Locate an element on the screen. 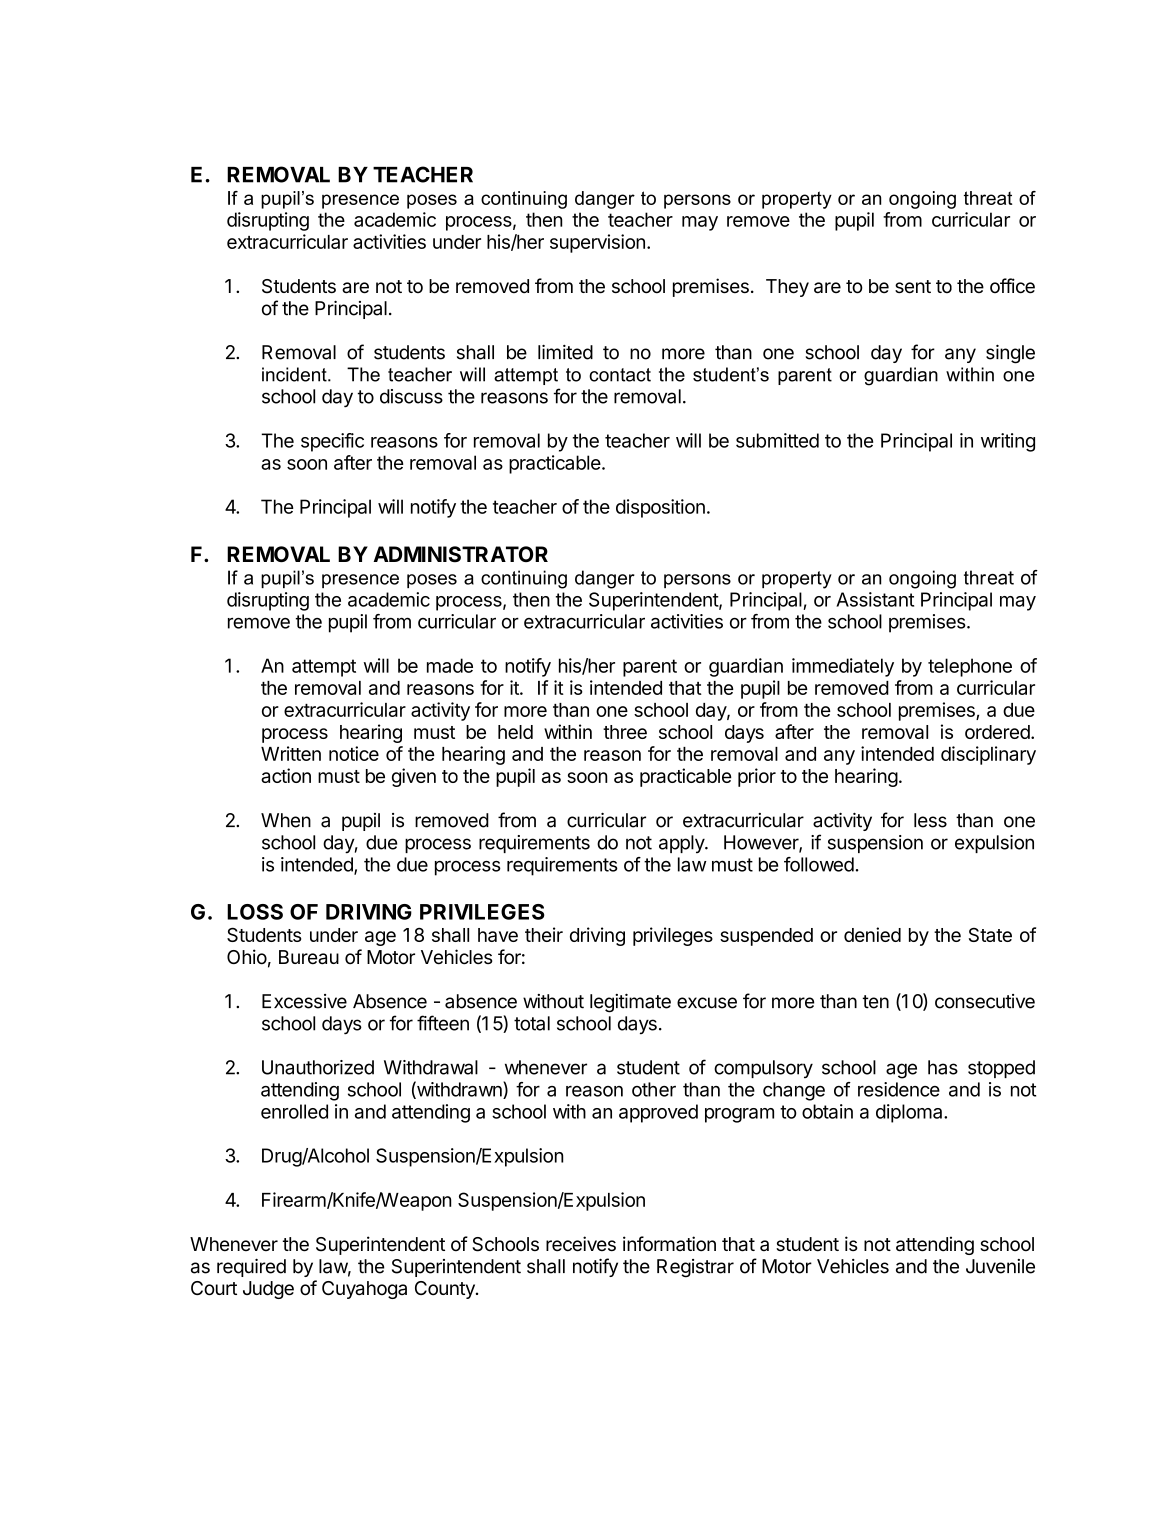  their is located at coordinates (544, 934).
